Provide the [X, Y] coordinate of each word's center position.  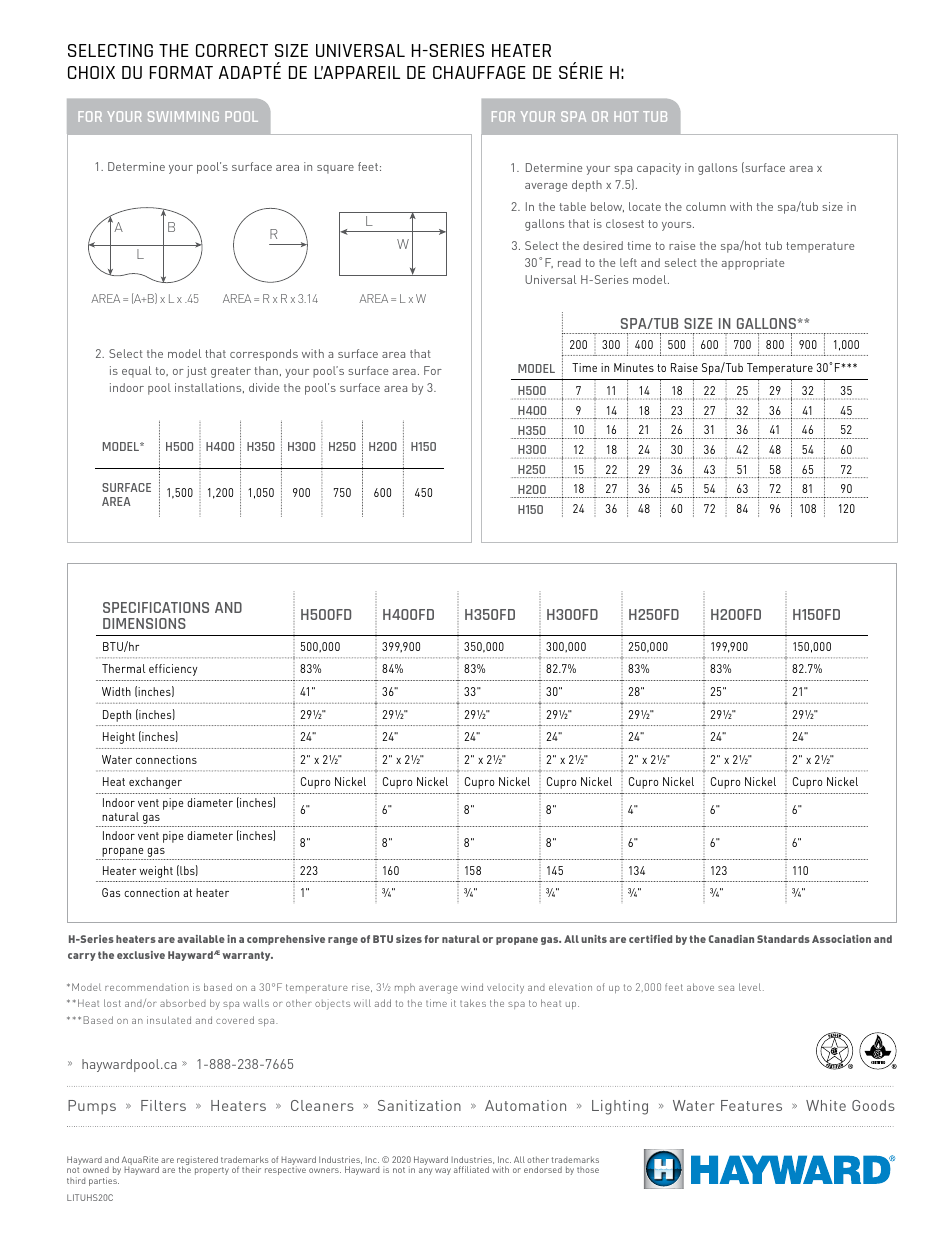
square [335, 169]
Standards [783, 939]
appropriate [753, 264]
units [594, 939]
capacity [659, 169]
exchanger [155, 783]
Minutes [634, 367]
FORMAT [181, 72]
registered [197, 1162]
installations [209, 388]
